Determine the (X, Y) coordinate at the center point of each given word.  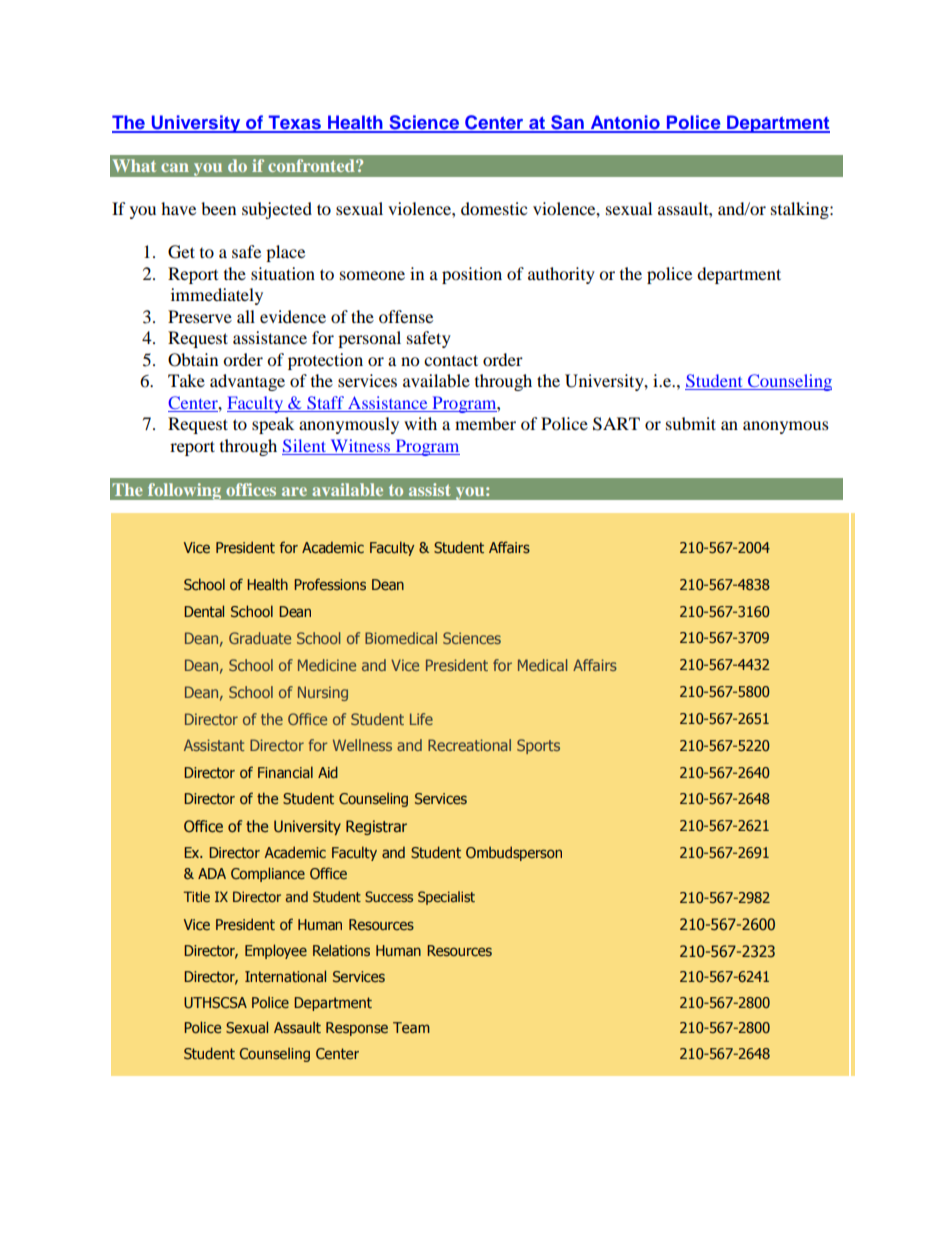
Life (421, 719)
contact (451, 360)
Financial (285, 772)
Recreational (469, 745)
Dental (204, 611)
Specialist (446, 898)
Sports (538, 746)
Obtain (193, 360)
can (175, 167)
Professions (330, 584)
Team (411, 1027)
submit (691, 423)
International (285, 976)
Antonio (625, 123)
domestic (494, 208)
